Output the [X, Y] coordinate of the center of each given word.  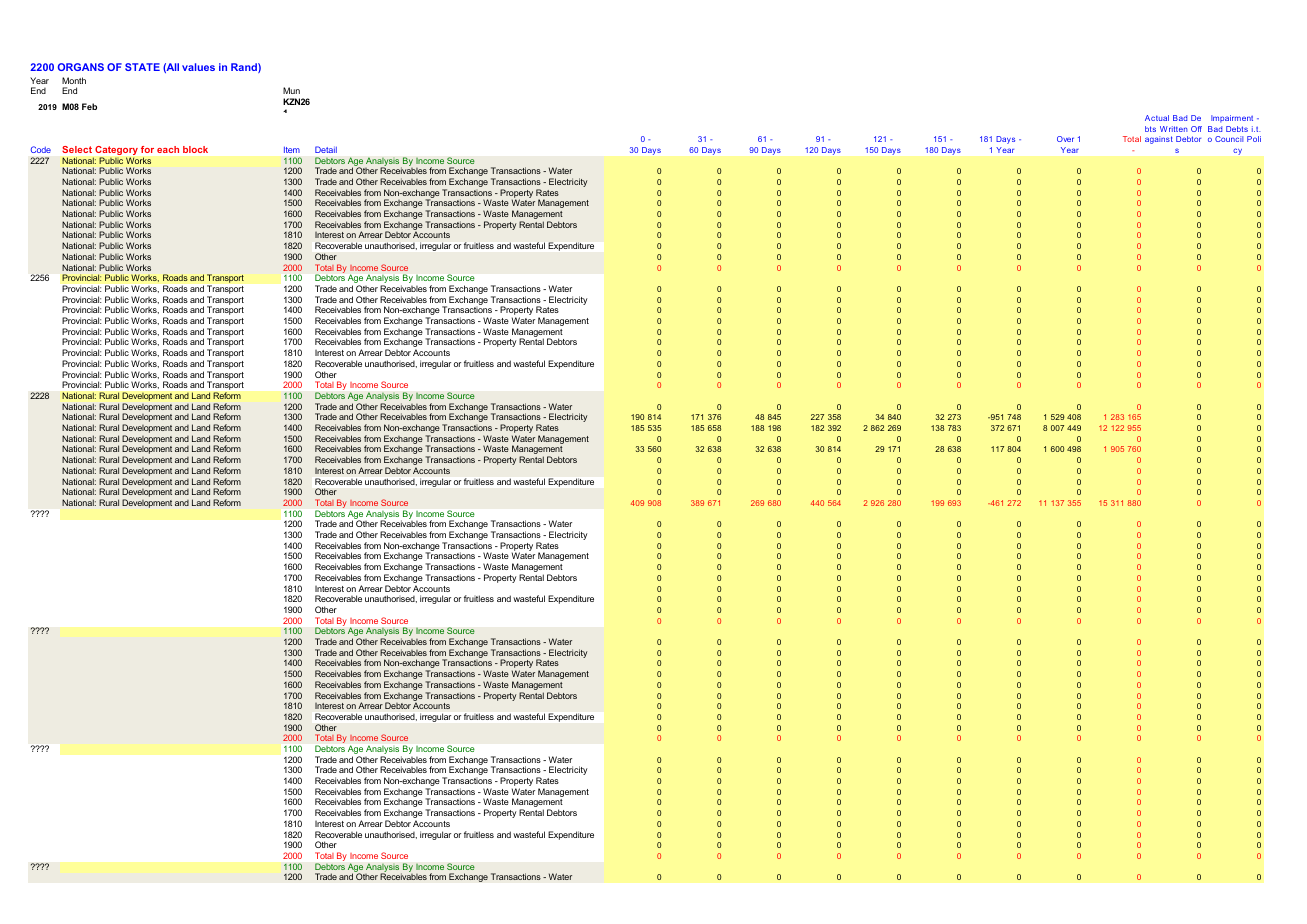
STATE [142, 67]
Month [74, 80]
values [198, 67]
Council [1229, 139]
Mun [291, 90]
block [195, 149]
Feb [89, 106]
